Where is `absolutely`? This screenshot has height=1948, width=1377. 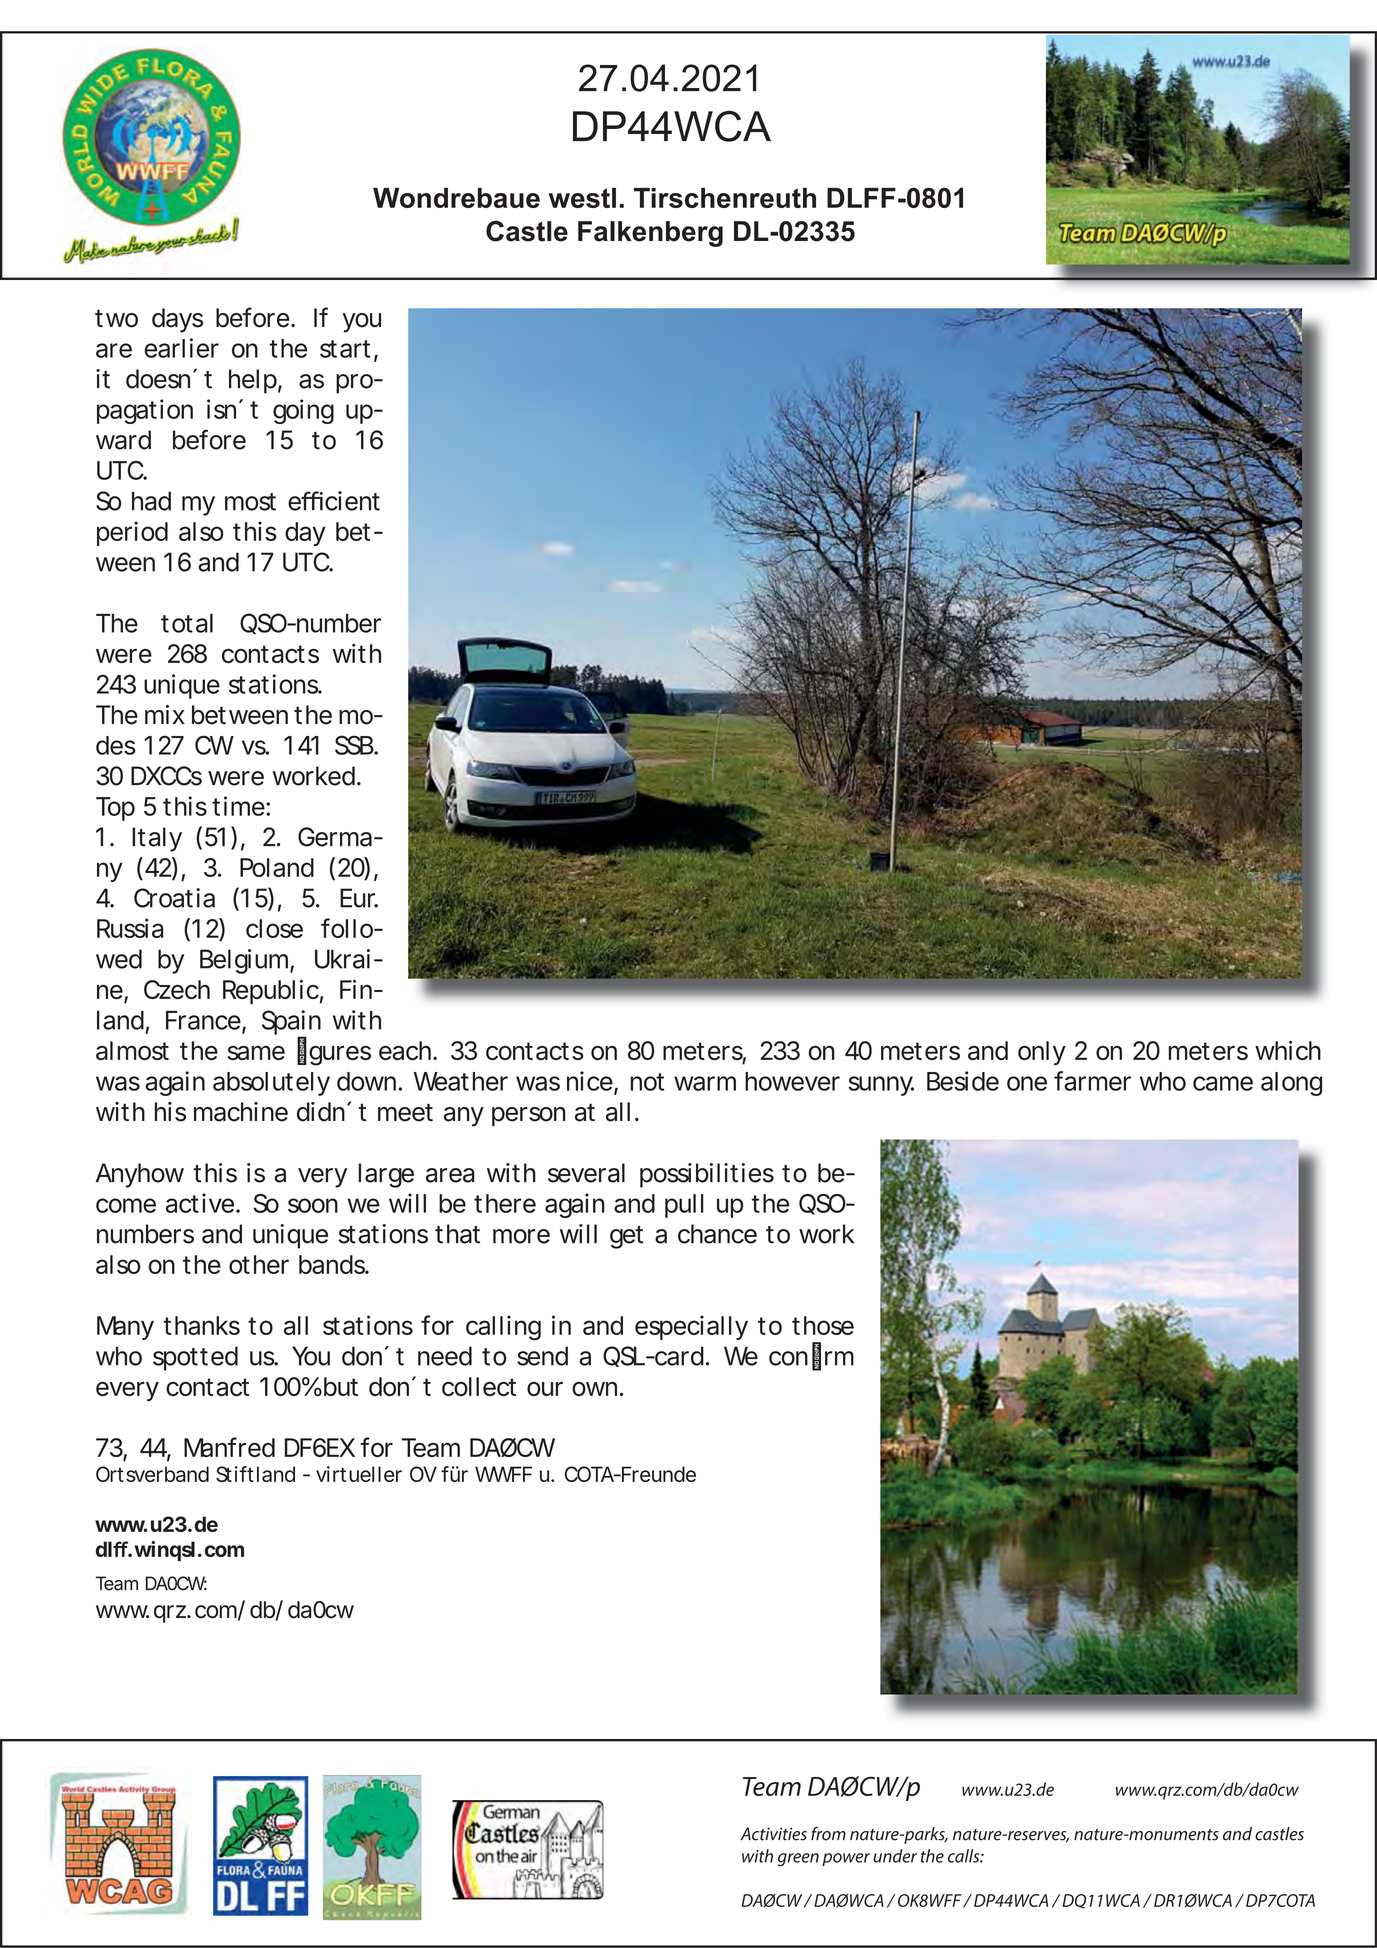 absolutely is located at coordinates (271, 1084).
